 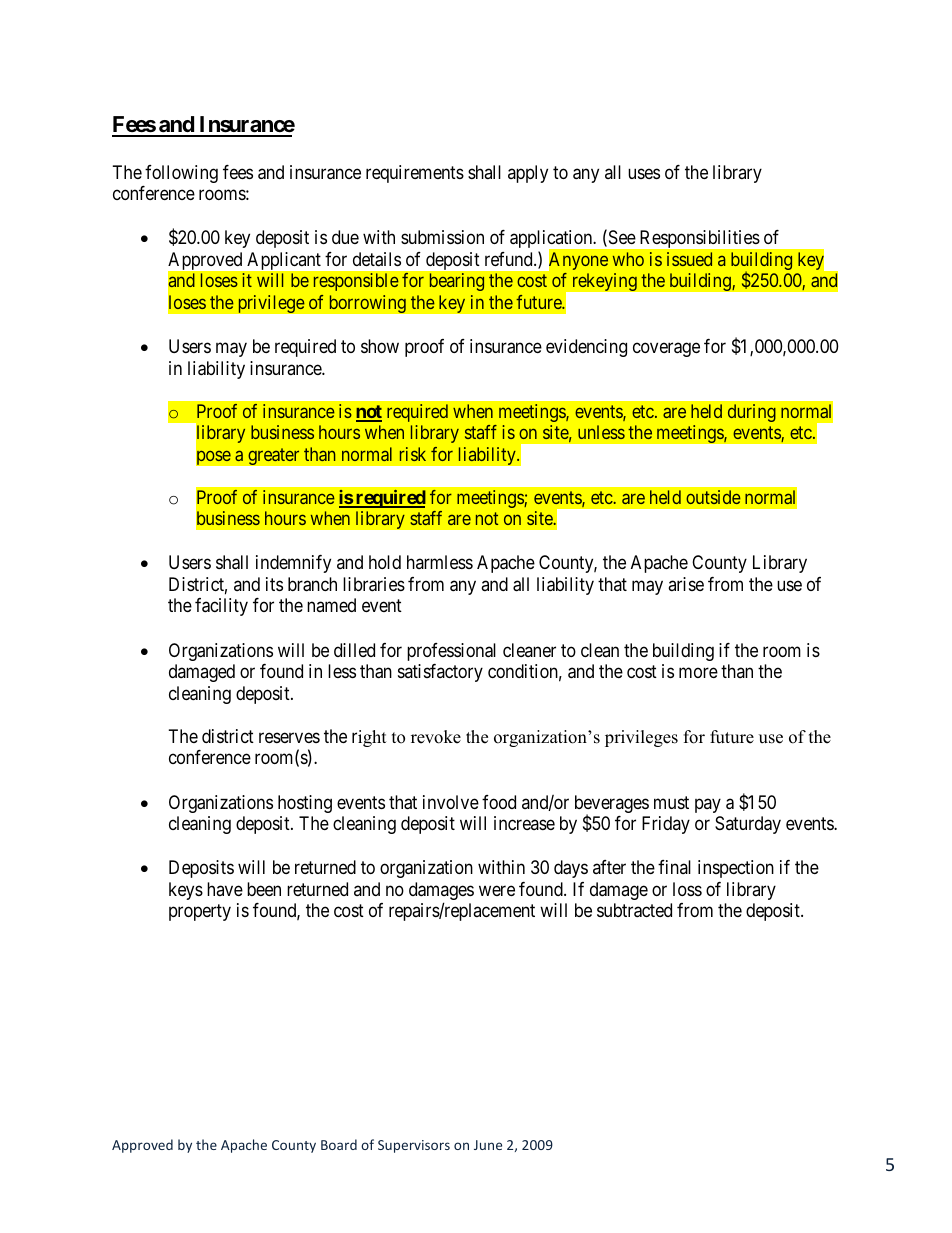 I want to click on Board, so click(x=339, y=1144).
